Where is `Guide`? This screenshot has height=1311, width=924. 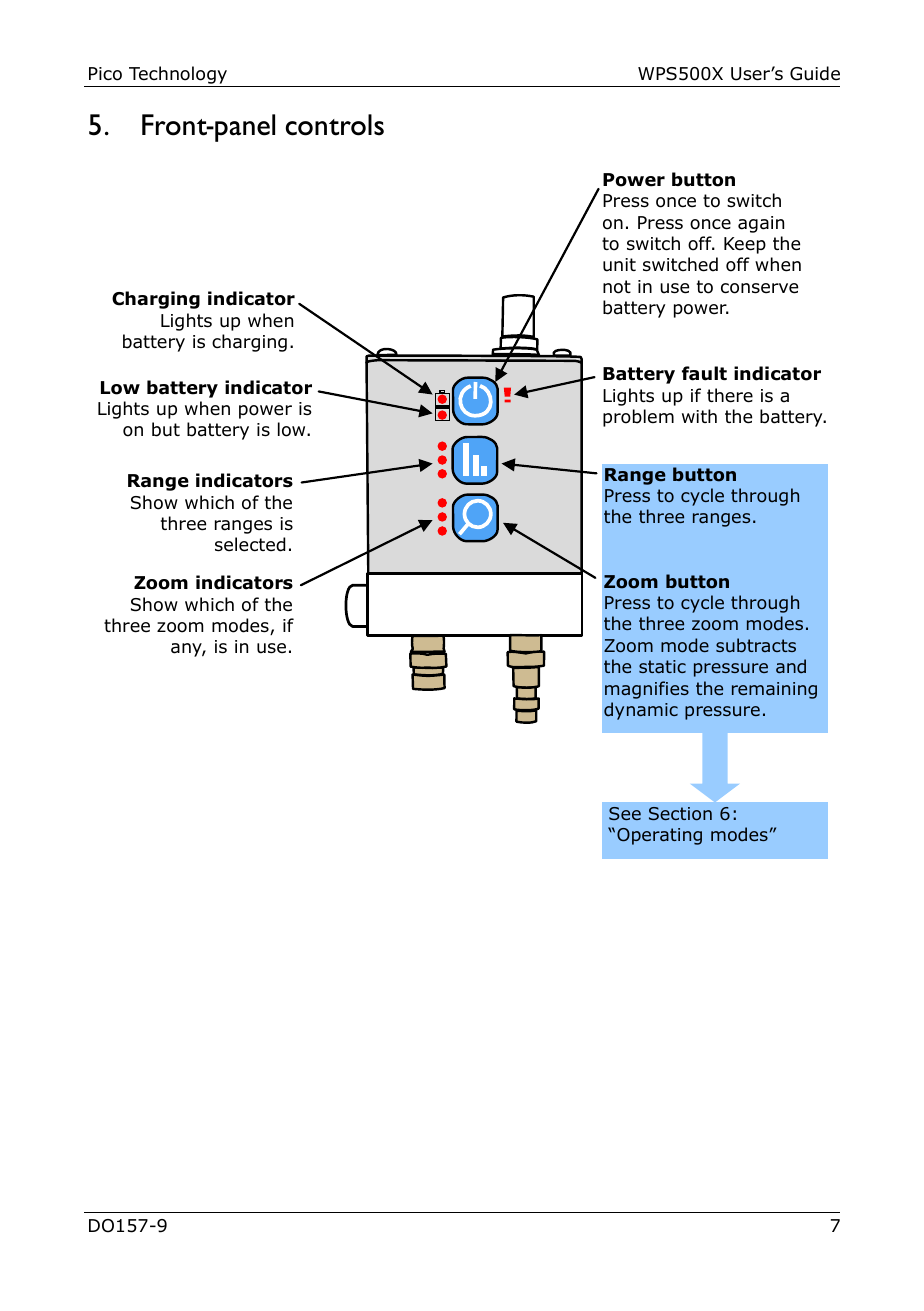 Guide is located at coordinates (815, 73).
